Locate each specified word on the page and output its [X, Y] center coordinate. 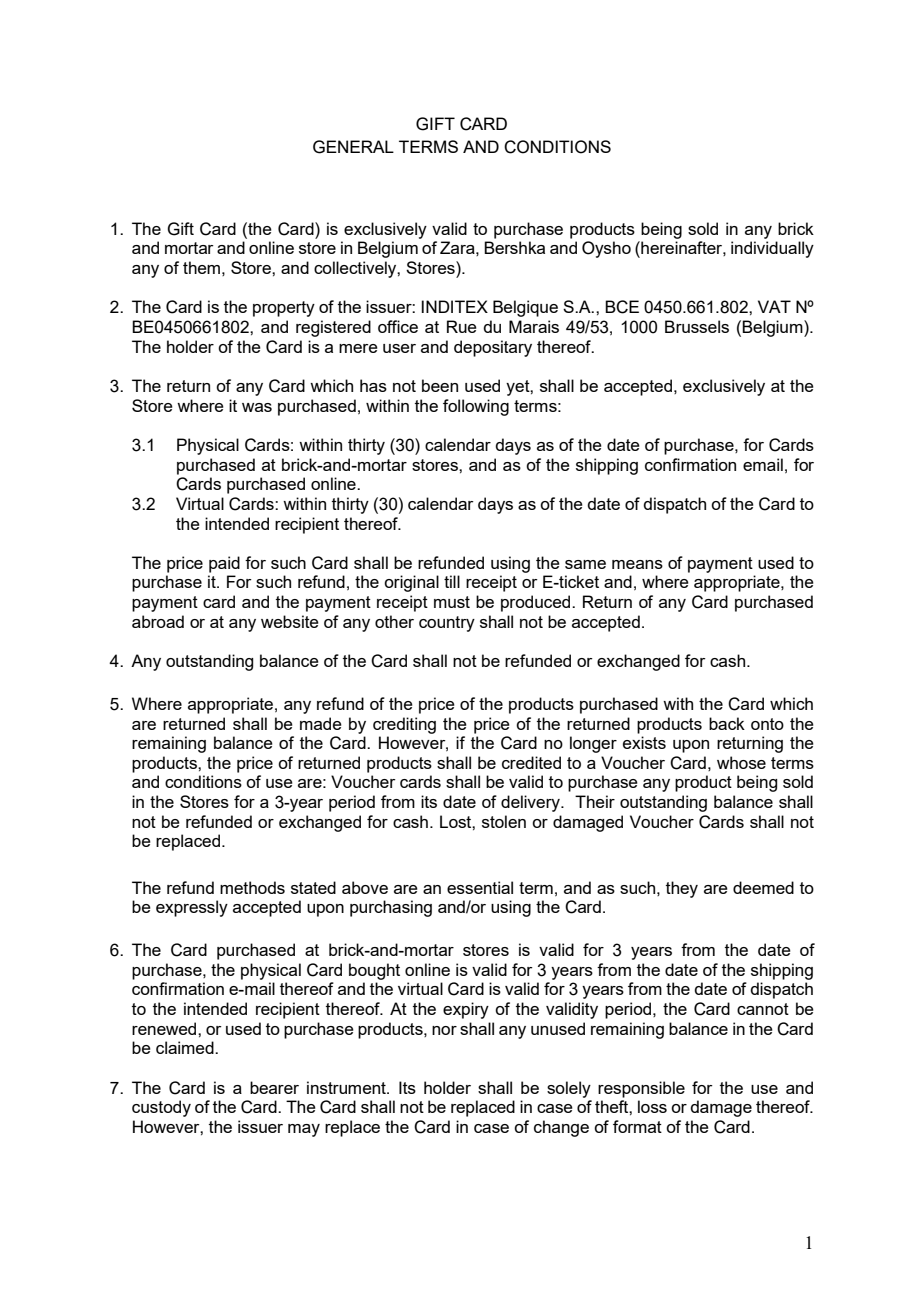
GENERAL [353, 147]
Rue [462, 326]
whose [741, 762]
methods [252, 887]
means [637, 564]
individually [772, 249]
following [476, 407]
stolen [504, 821]
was [257, 407]
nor [444, 1030]
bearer [274, 1087]
